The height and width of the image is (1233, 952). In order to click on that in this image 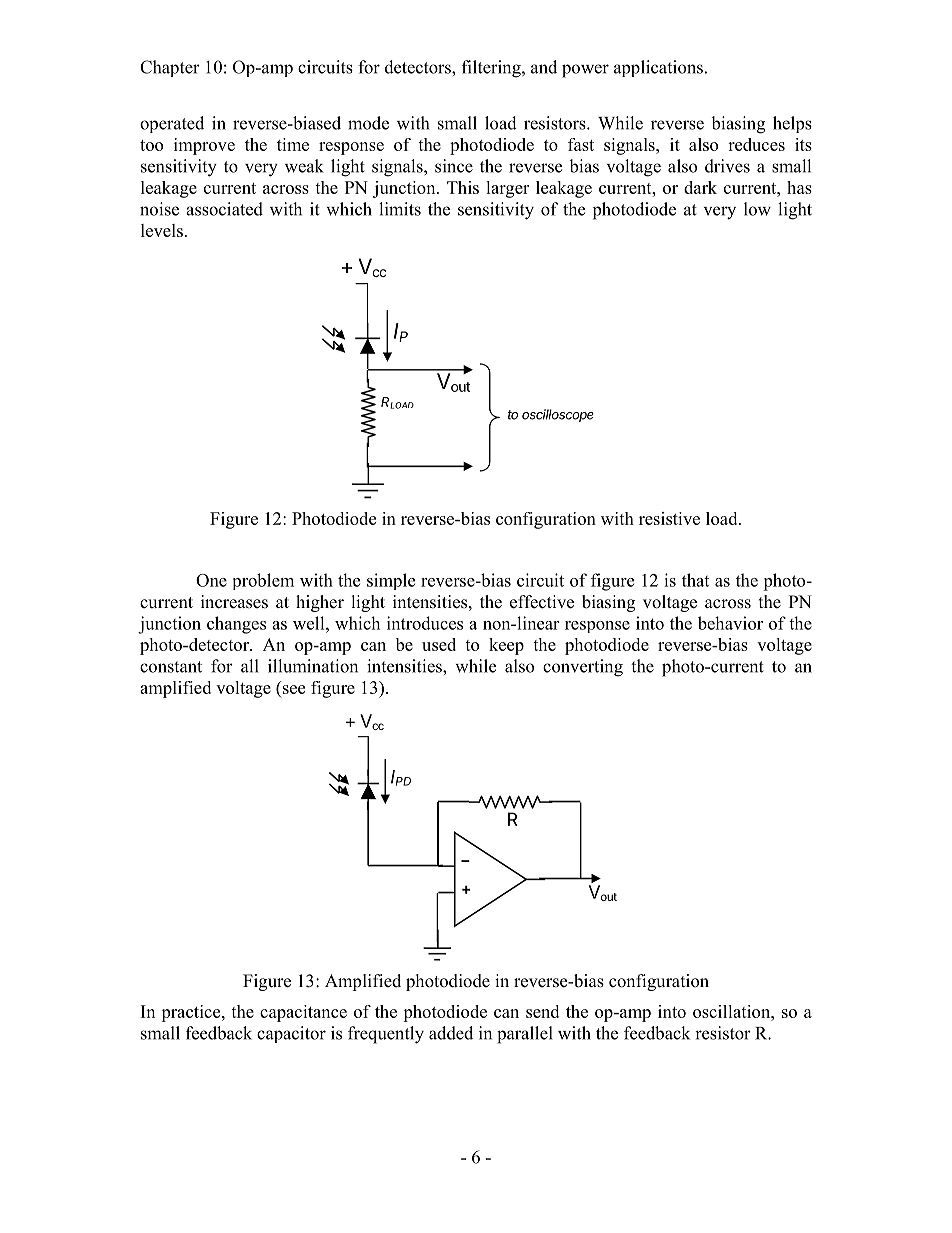, I will do `click(695, 580)`.
